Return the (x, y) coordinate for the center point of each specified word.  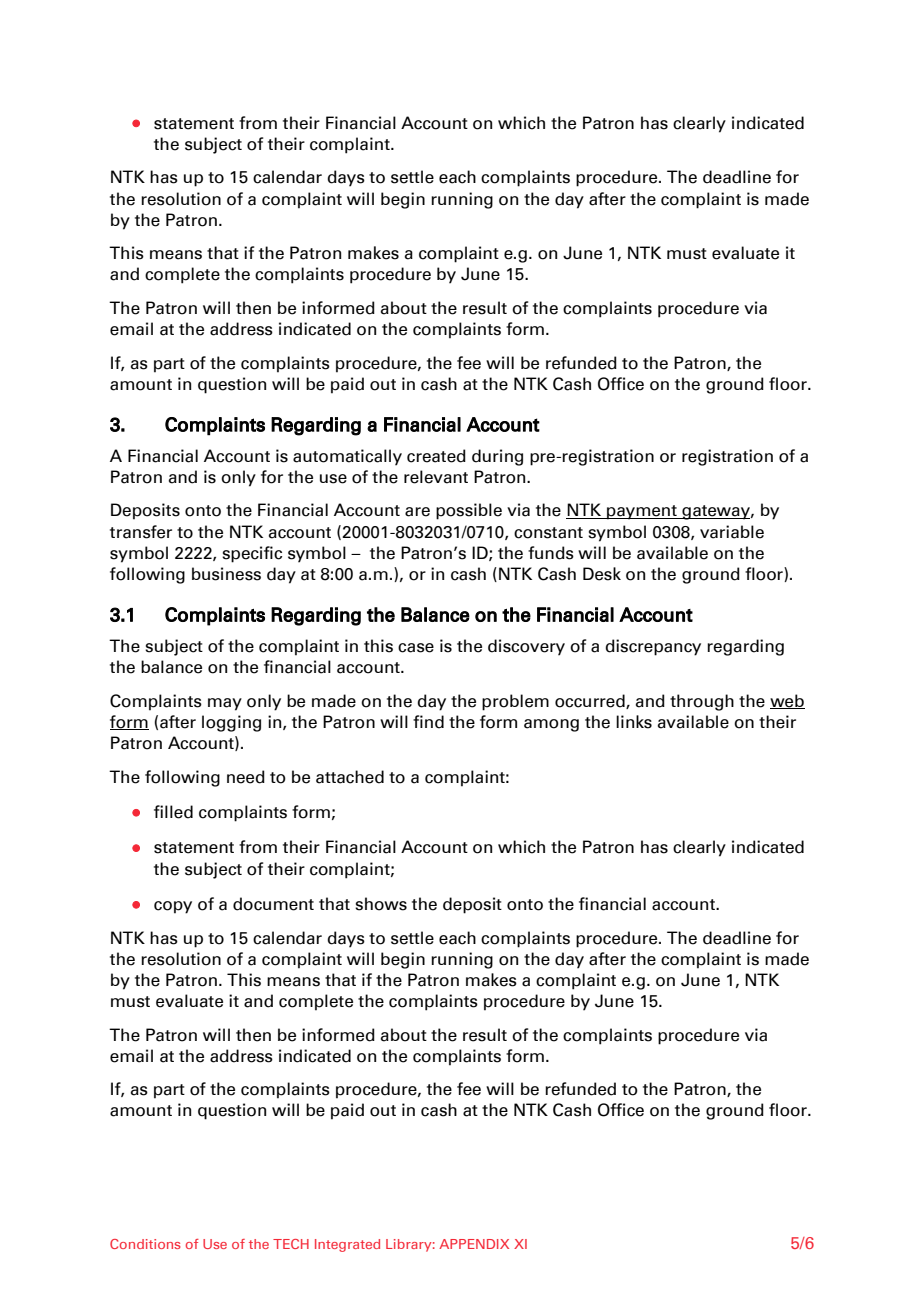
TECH (291, 1244)
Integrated (347, 1245)
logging (231, 723)
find (428, 722)
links (634, 722)
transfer (141, 532)
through (702, 702)
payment (642, 512)
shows (381, 904)
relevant (436, 477)
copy (173, 907)
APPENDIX (474, 1244)
